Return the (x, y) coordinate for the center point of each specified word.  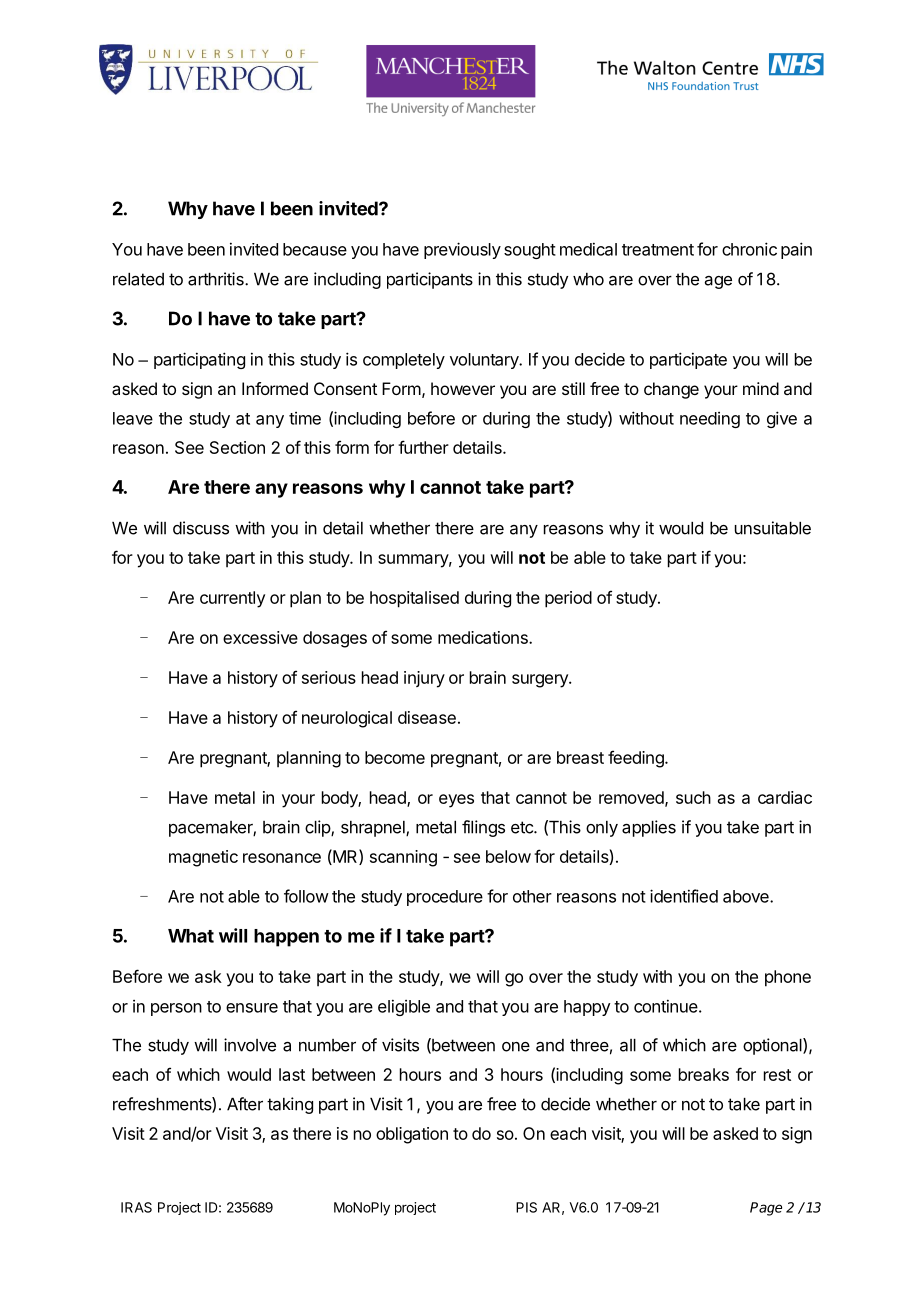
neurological (347, 719)
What (191, 936)
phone (788, 978)
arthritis (217, 279)
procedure (445, 898)
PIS (526, 1207)
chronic (749, 249)
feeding (637, 759)
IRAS (136, 1207)
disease (427, 717)
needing (710, 420)
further (423, 447)
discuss (201, 528)
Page (766, 1209)
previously (462, 250)
